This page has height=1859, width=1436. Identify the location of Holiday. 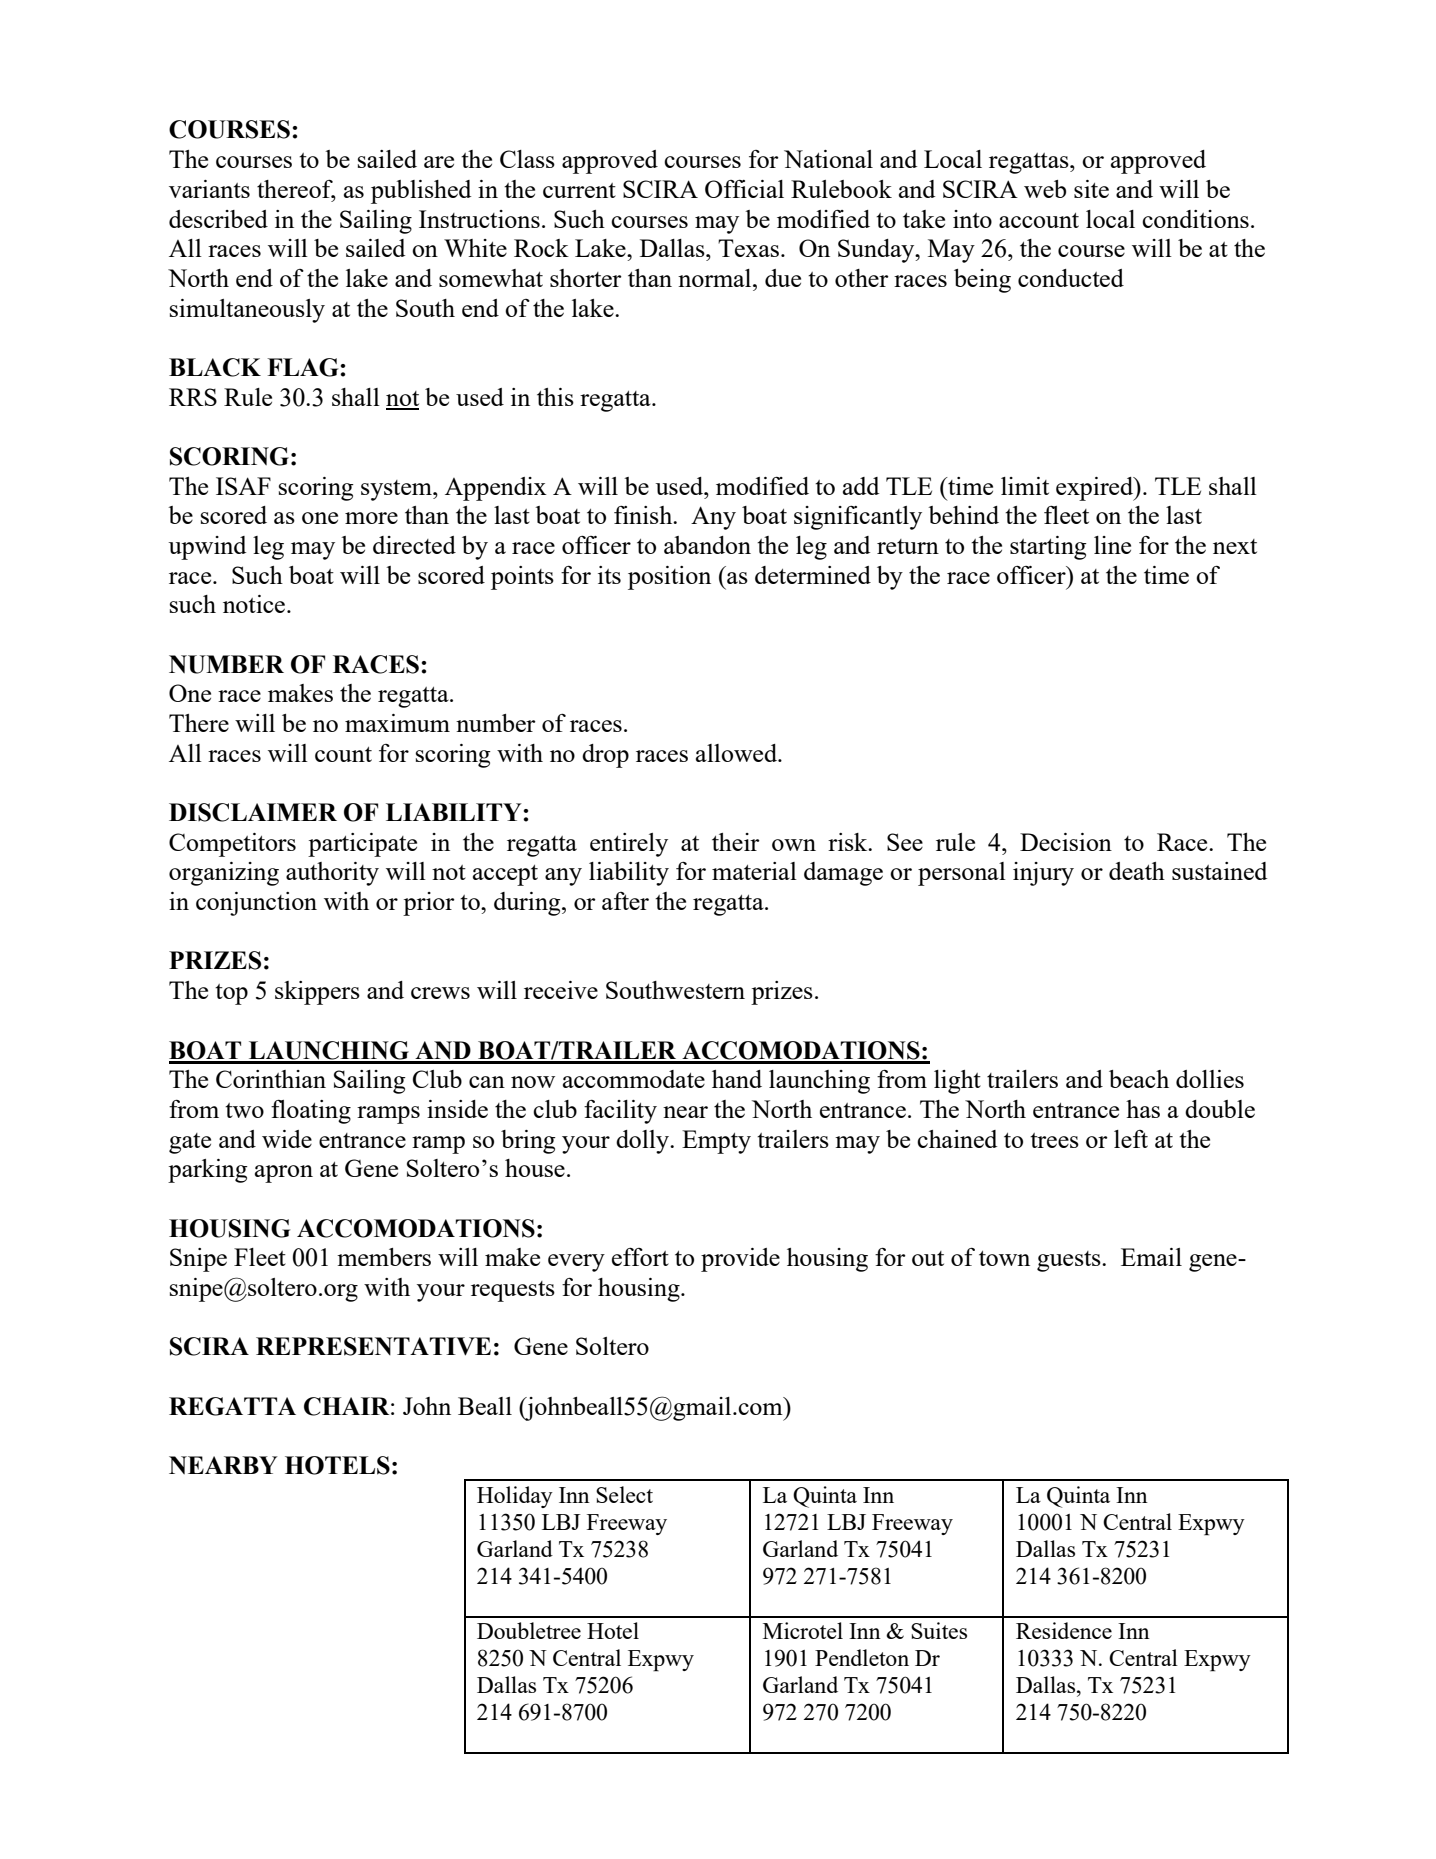
(515, 1497).
